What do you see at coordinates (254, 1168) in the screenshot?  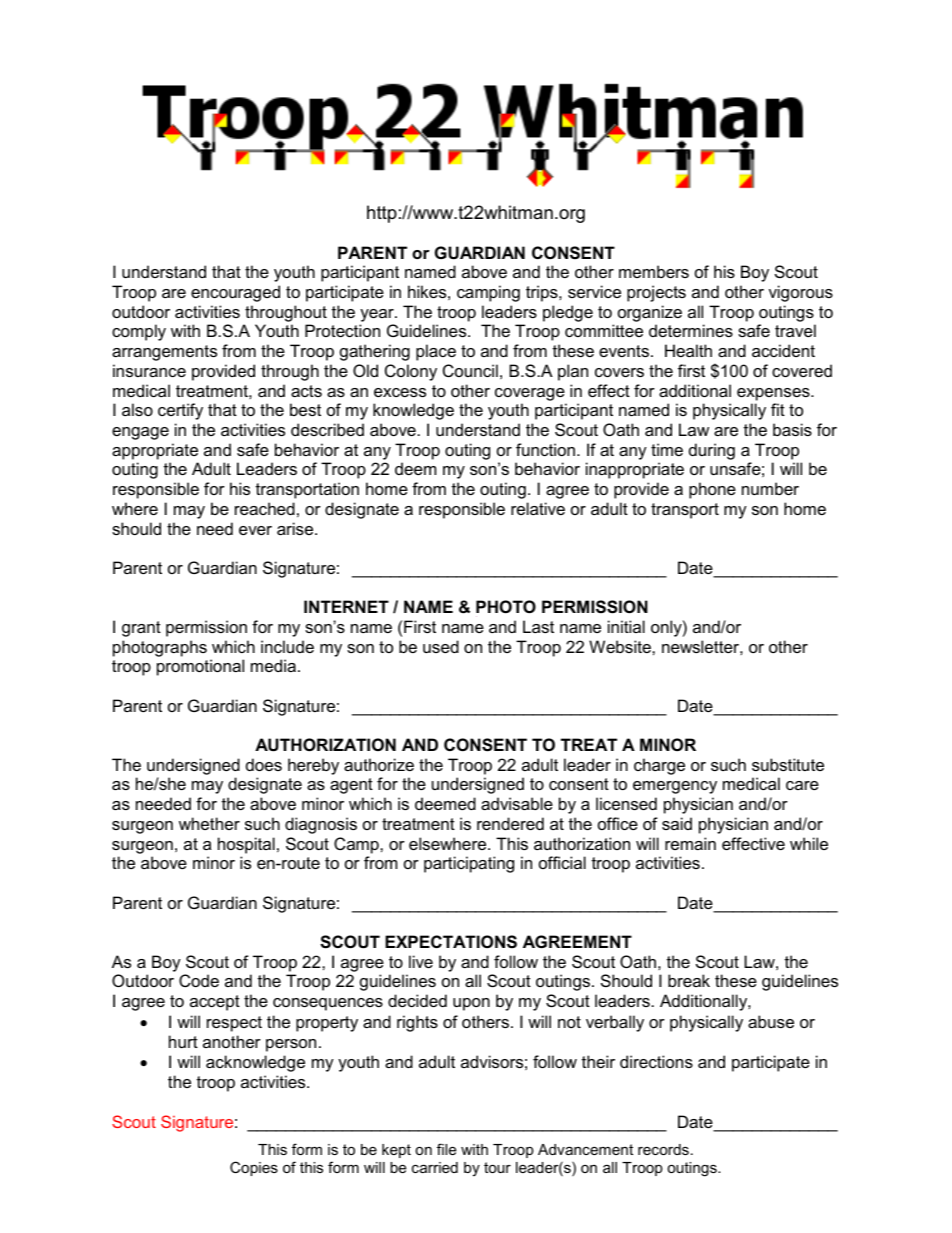 I see `Copies` at bounding box center [254, 1168].
